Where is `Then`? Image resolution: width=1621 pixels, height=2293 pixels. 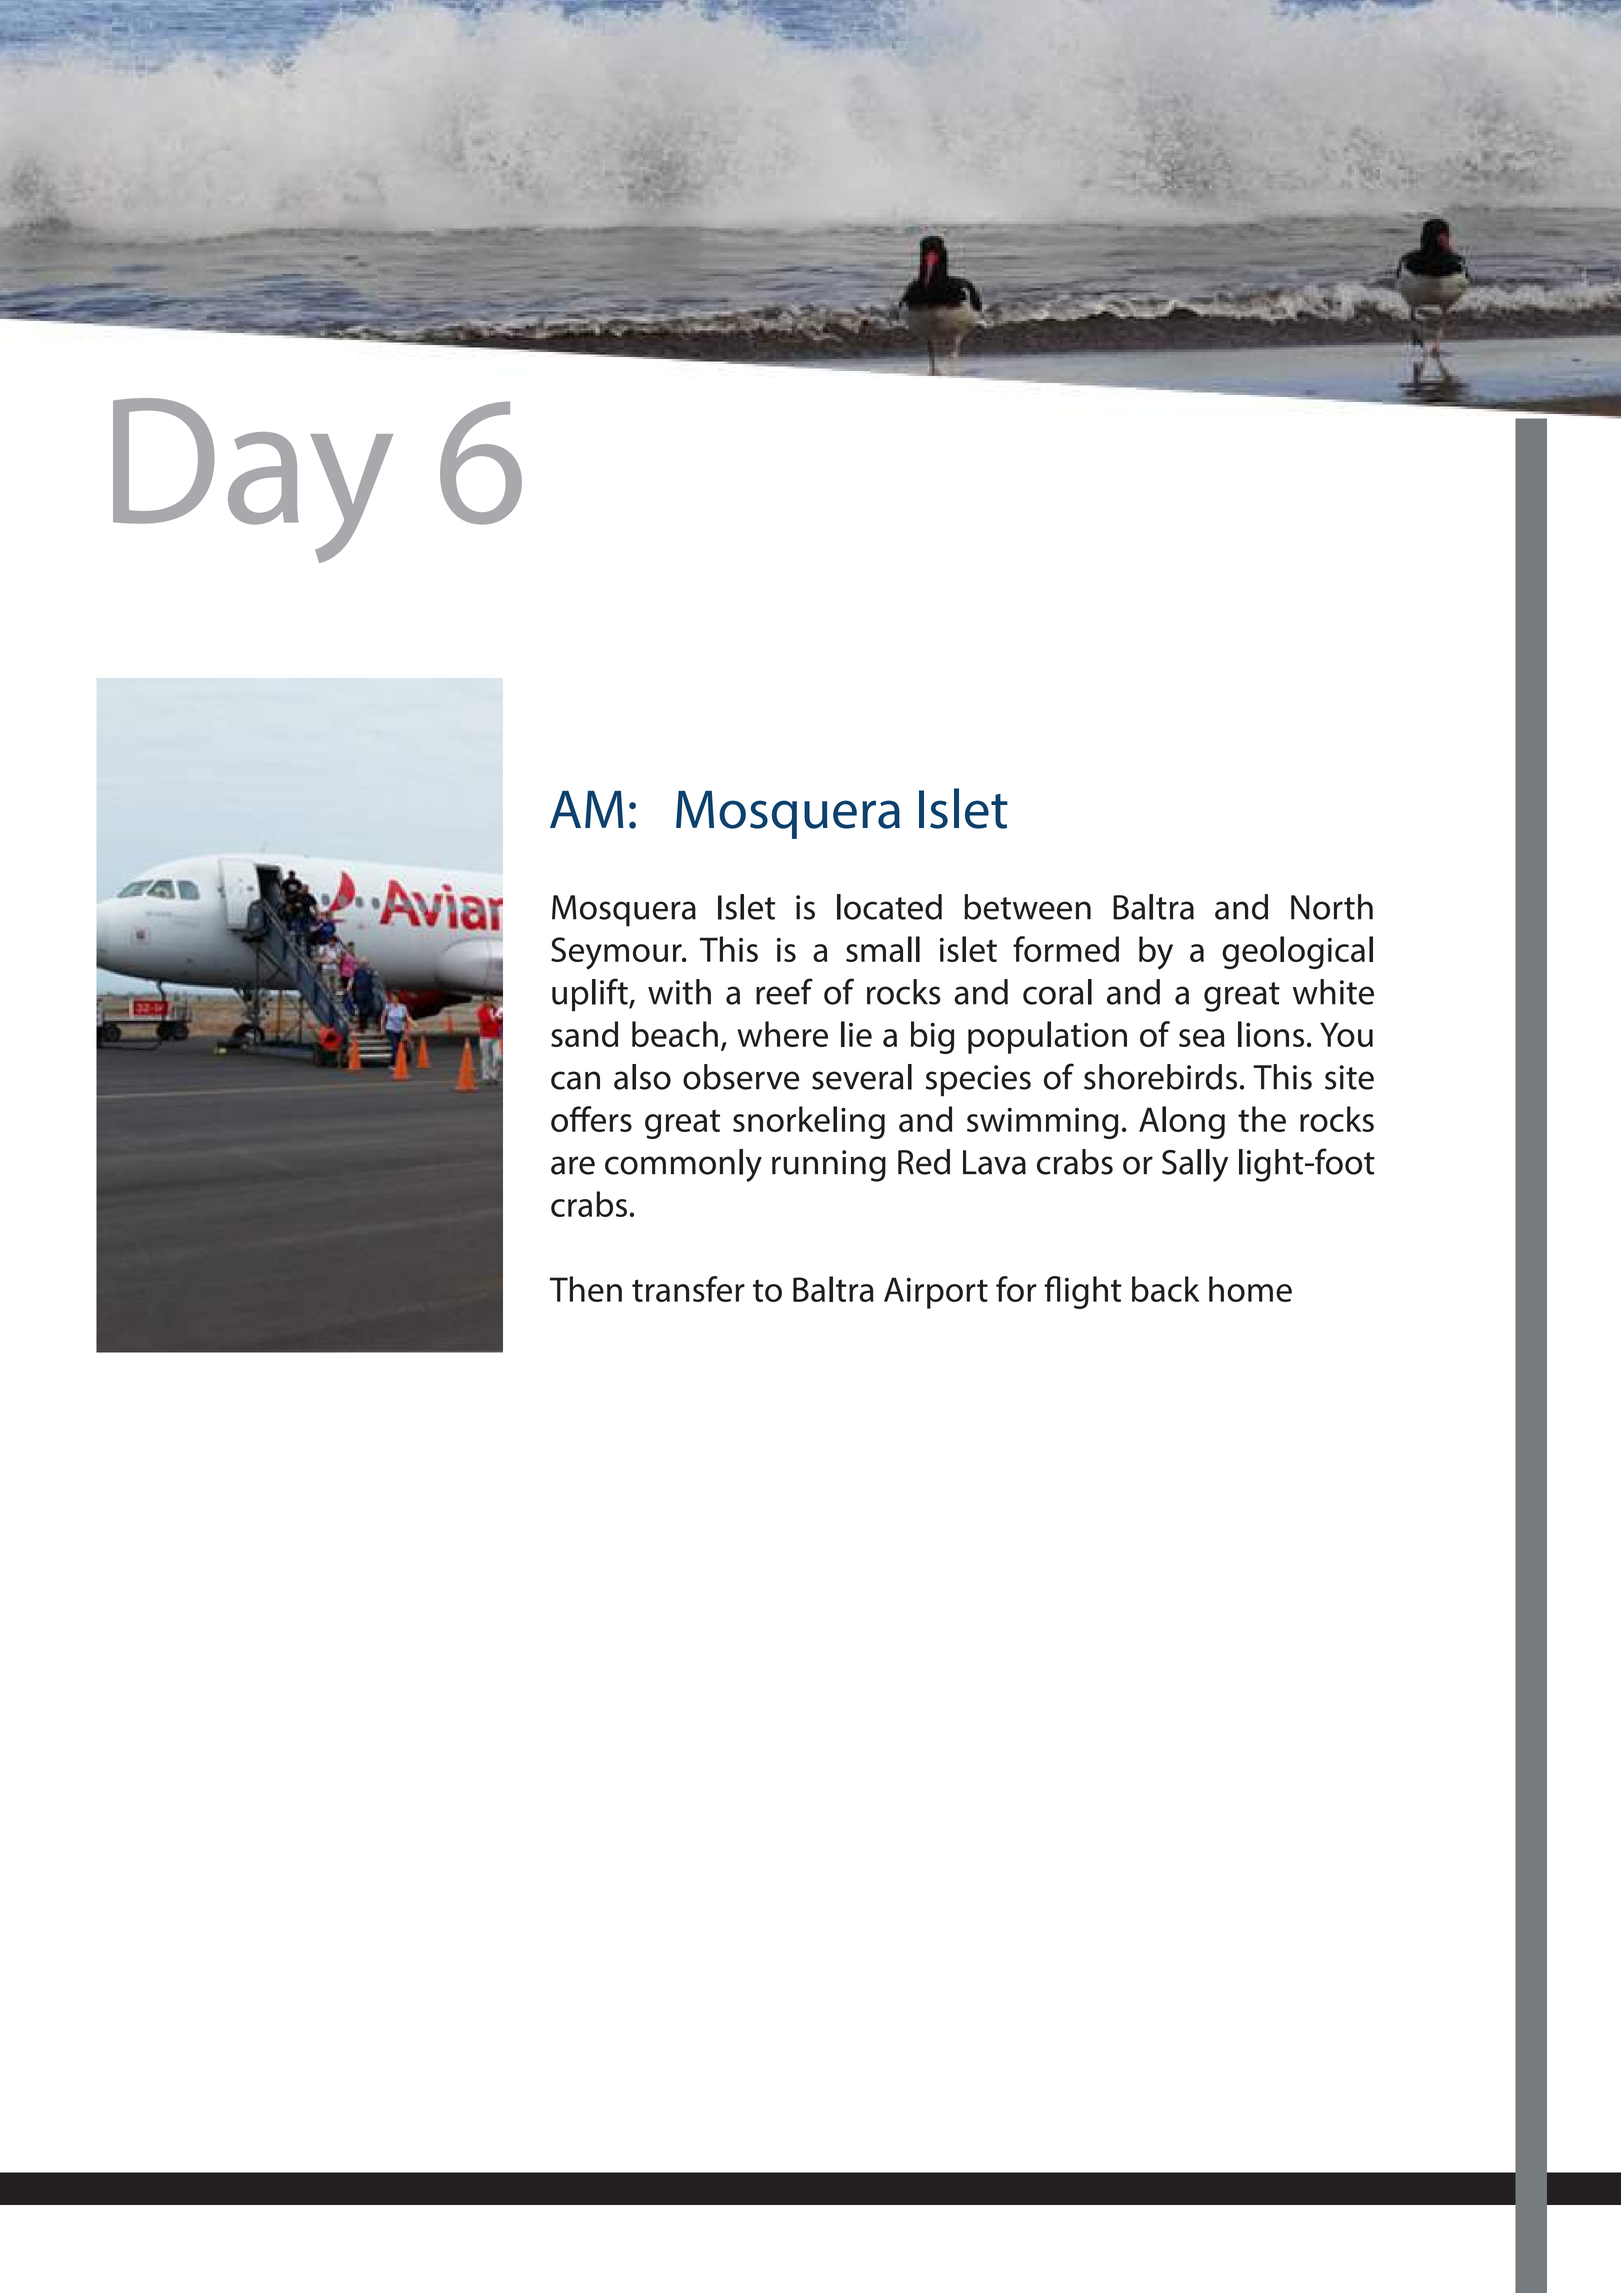 Then is located at coordinates (586, 1289).
